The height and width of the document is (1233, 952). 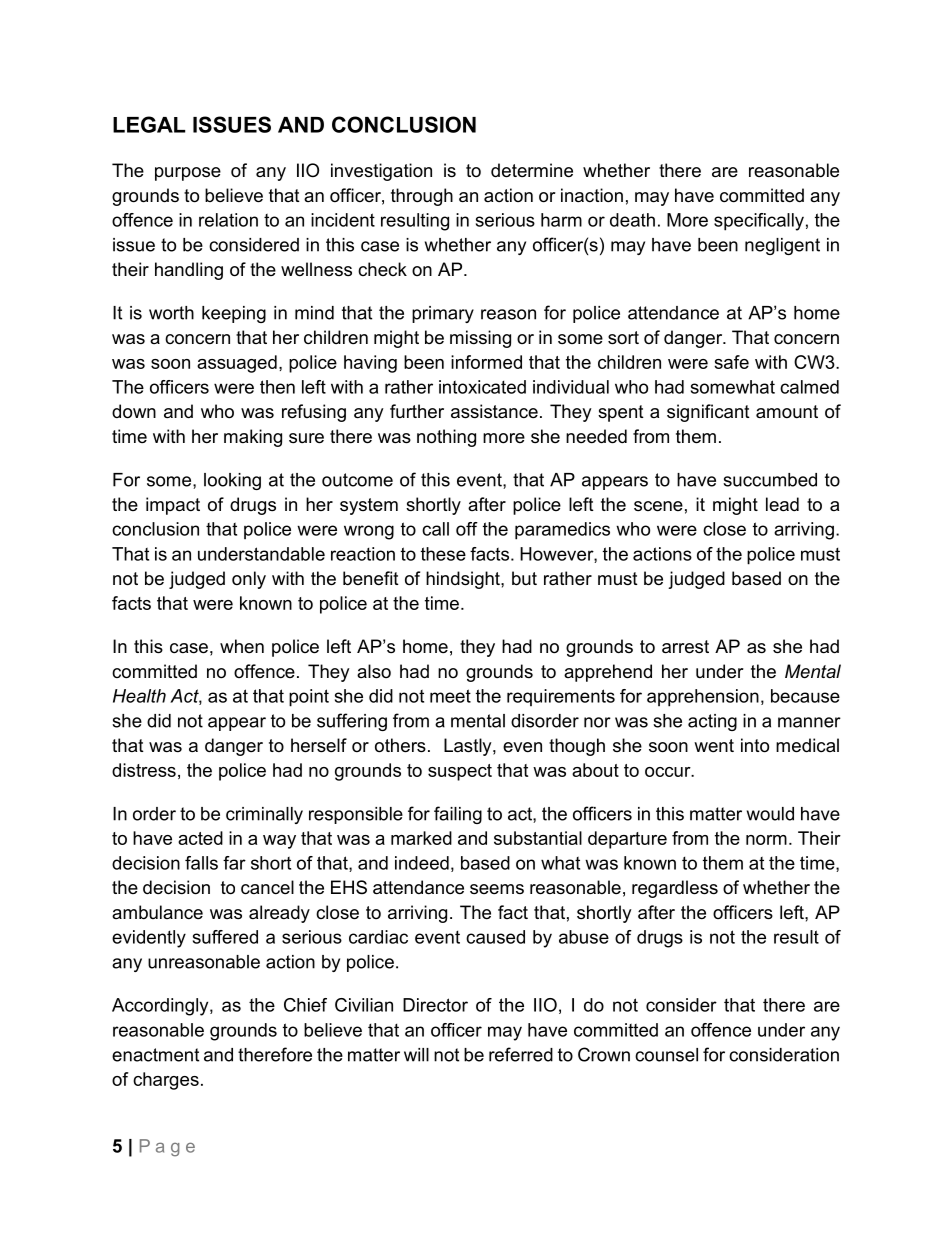 I want to click on criminally, so click(x=264, y=815).
